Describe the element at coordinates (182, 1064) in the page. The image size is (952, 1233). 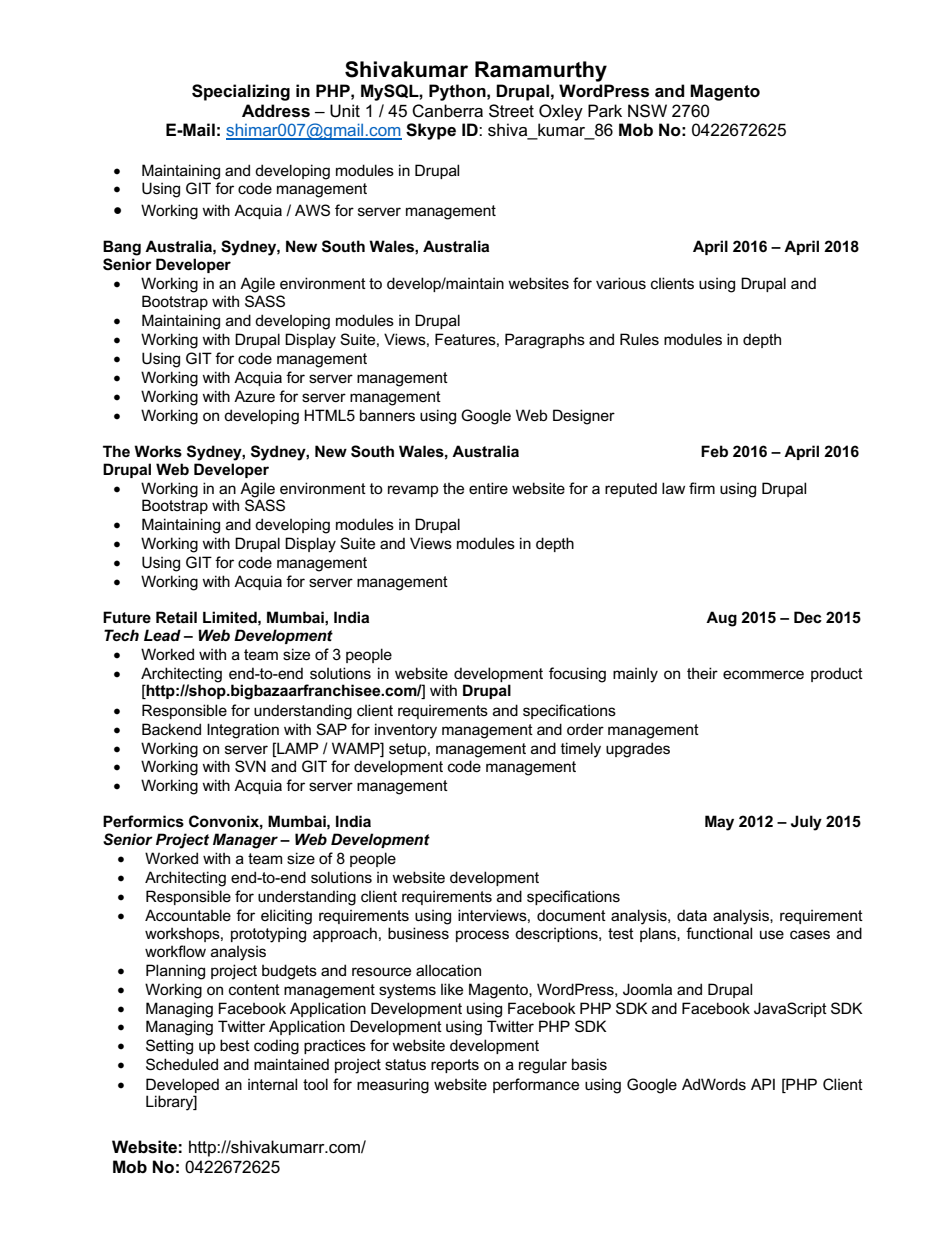
I see `Scheduled` at that location.
